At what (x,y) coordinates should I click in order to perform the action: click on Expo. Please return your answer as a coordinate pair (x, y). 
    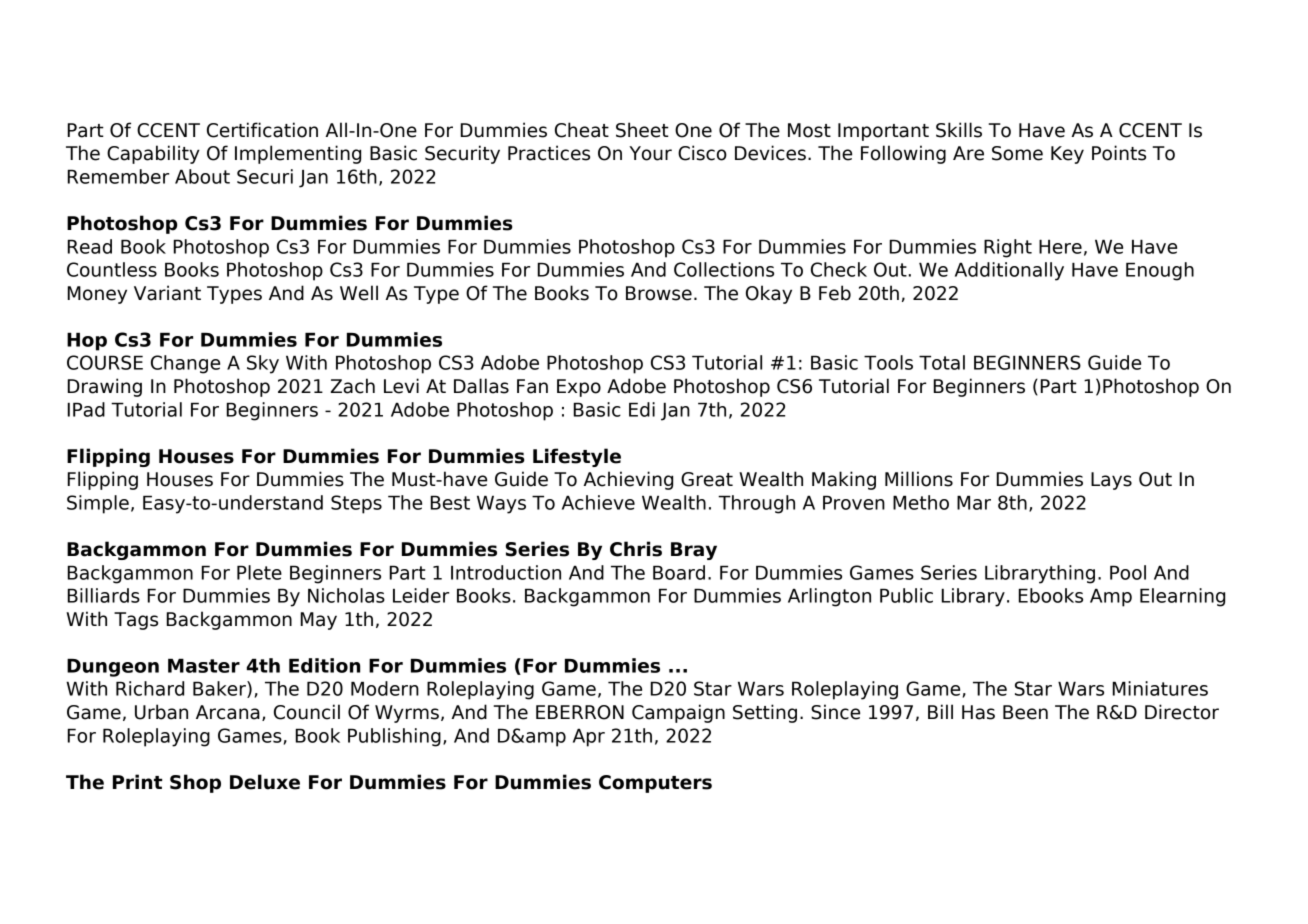
    Looking at the image, I should click on (579, 388).
